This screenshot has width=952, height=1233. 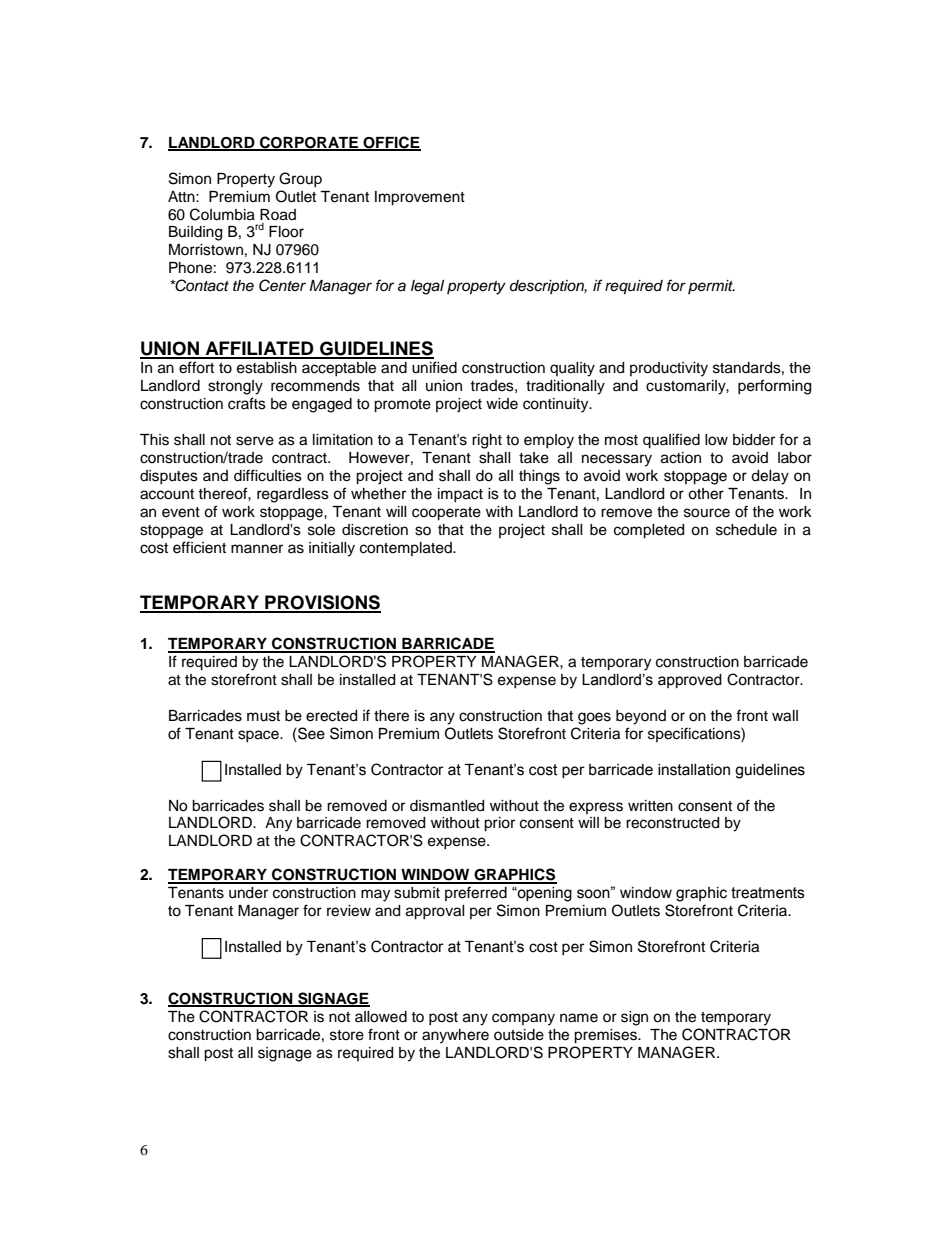 I want to click on allowed, so click(x=381, y=1017).
